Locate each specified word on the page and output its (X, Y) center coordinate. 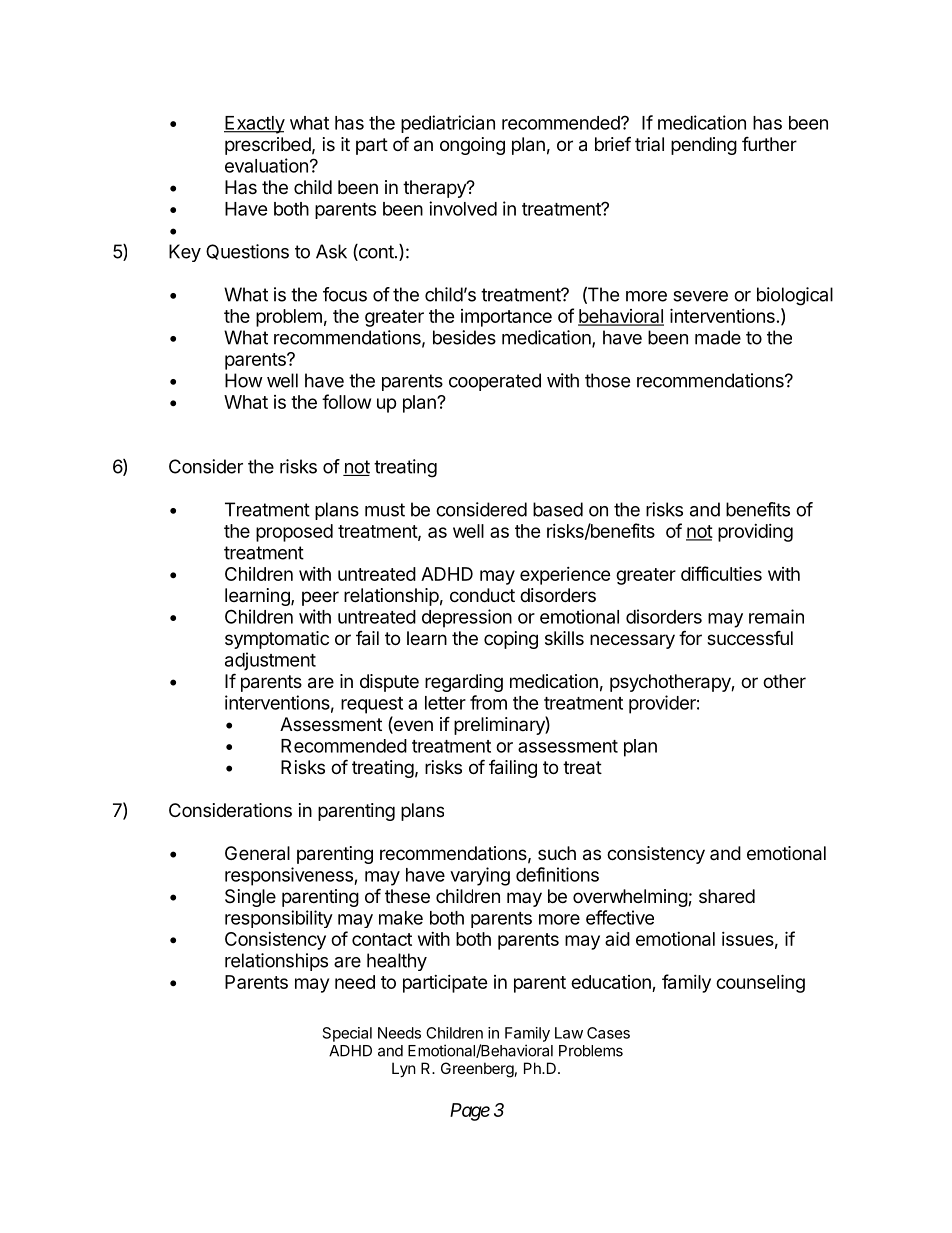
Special (347, 1034)
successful (750, 637)
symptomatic (277, 640)
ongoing (472, 146)
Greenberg (477, 1070)
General (257, 853)
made (718, 337)
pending (704, 146)
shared (727, 896)
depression (467, 618)
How (244, 380)
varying (480, 876)
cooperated (495, 382)
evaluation (266, 165)
